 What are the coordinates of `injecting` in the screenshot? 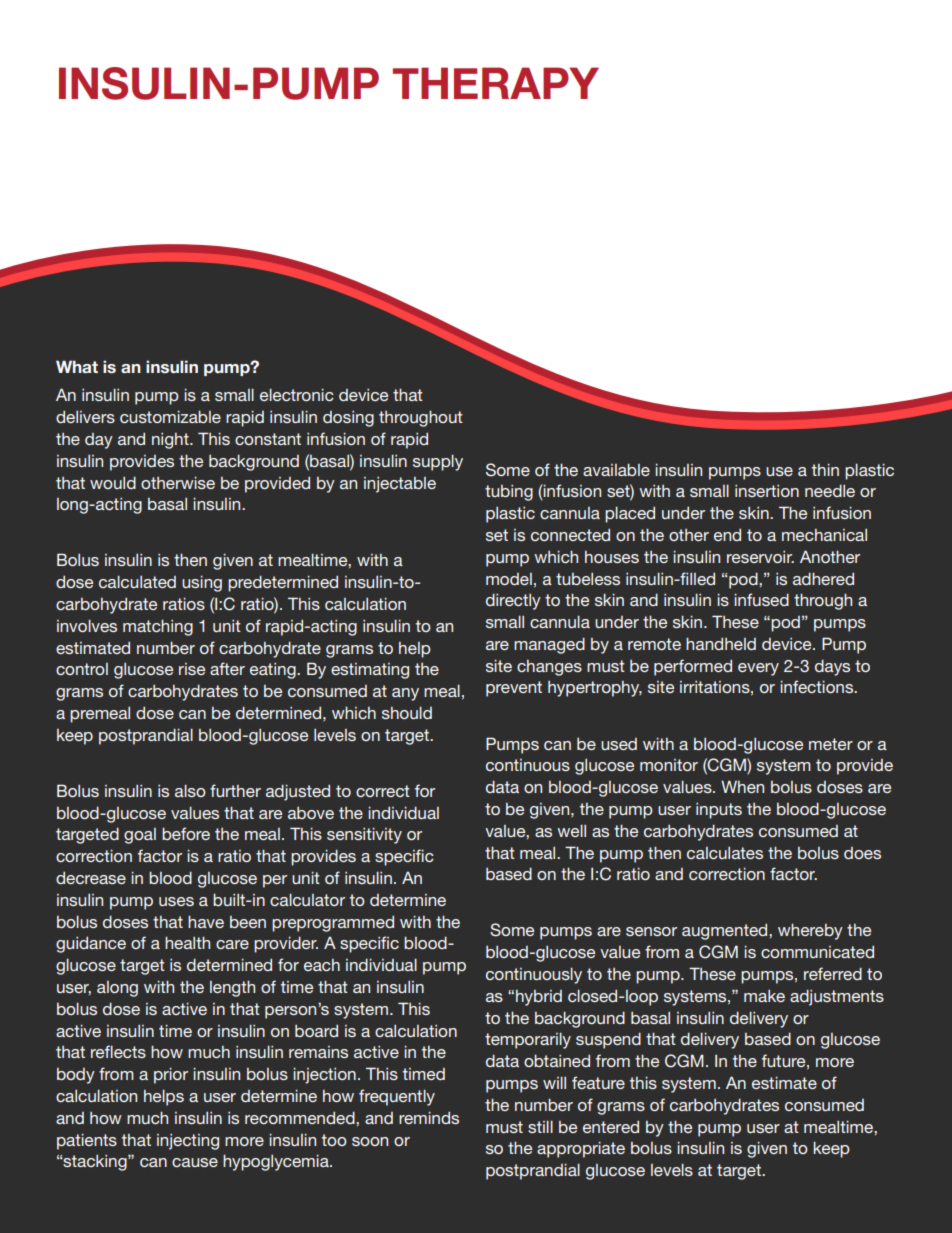 It's located at (188, 1142).
